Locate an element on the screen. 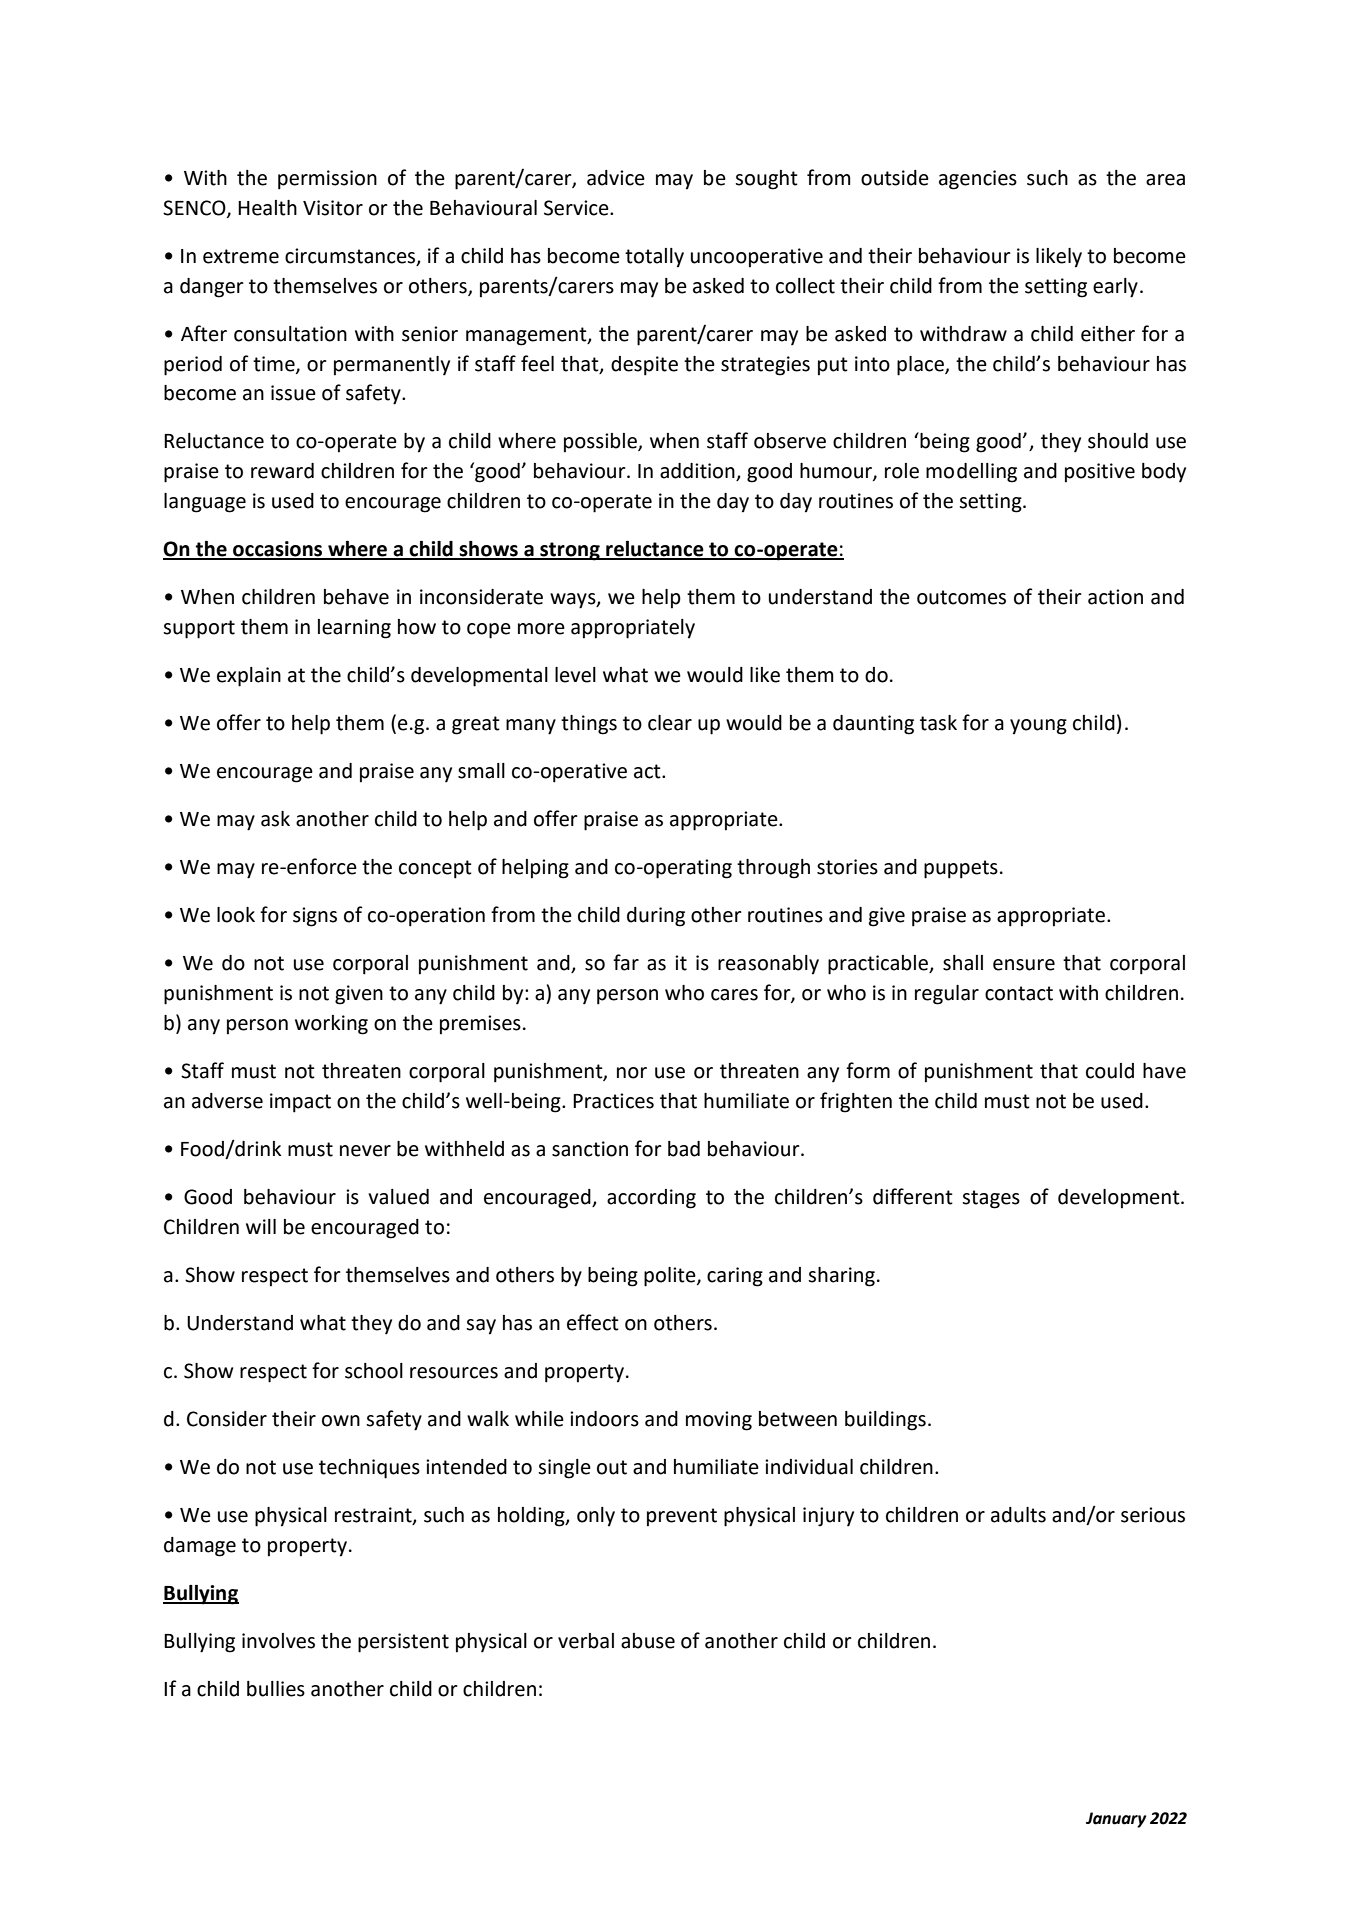 Image resolution: width=1350 pixels, height=1909 pixels. January is located at coordinates (1116, 1820).
